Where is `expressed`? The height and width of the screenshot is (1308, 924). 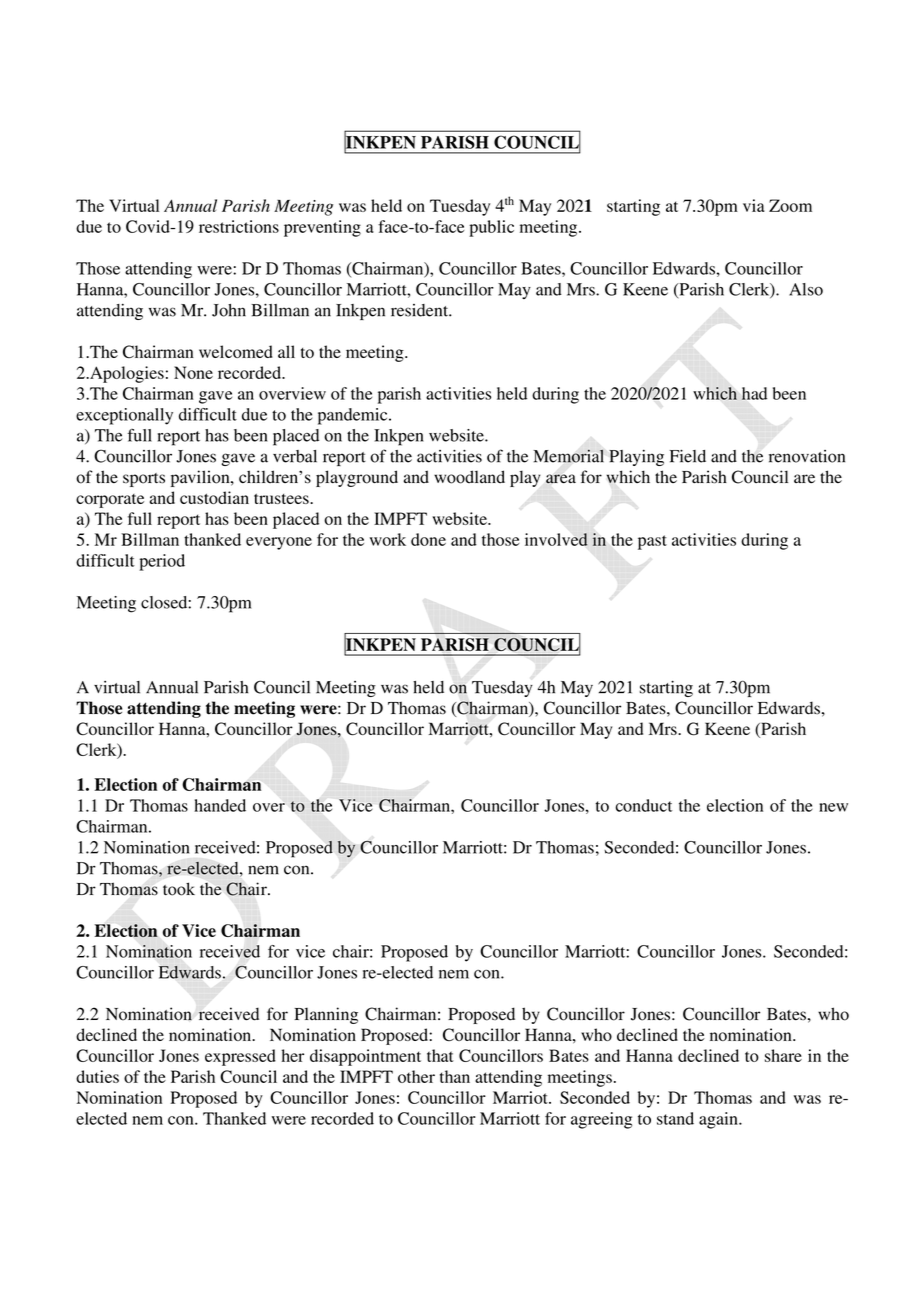 expressed is located at coordinates (240, 1057).
